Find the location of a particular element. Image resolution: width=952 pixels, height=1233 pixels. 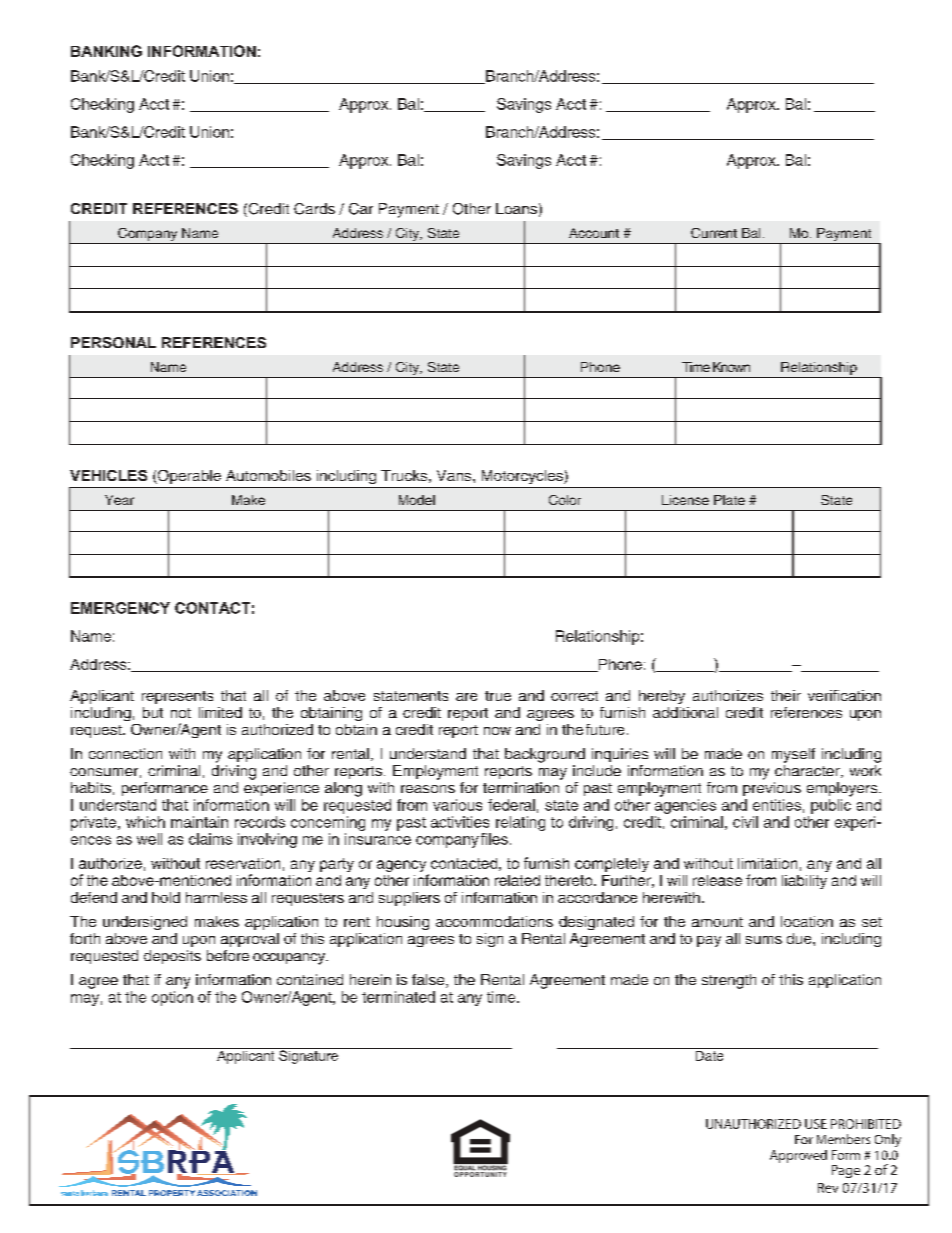

option is located at coordinates (172, 998).
